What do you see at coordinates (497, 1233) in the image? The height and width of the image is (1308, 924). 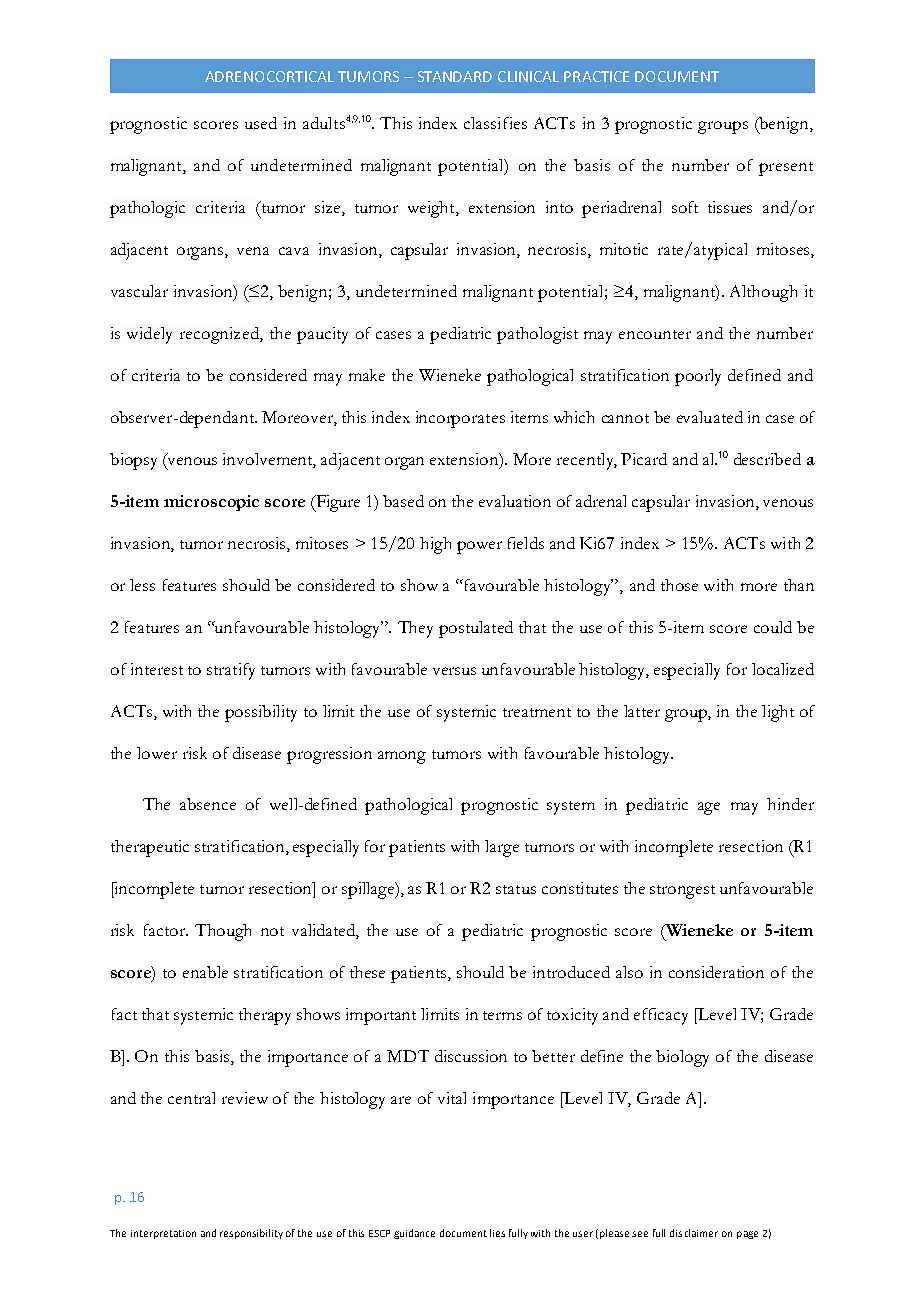 I see `lies` at bounding box center [497, 1233].
